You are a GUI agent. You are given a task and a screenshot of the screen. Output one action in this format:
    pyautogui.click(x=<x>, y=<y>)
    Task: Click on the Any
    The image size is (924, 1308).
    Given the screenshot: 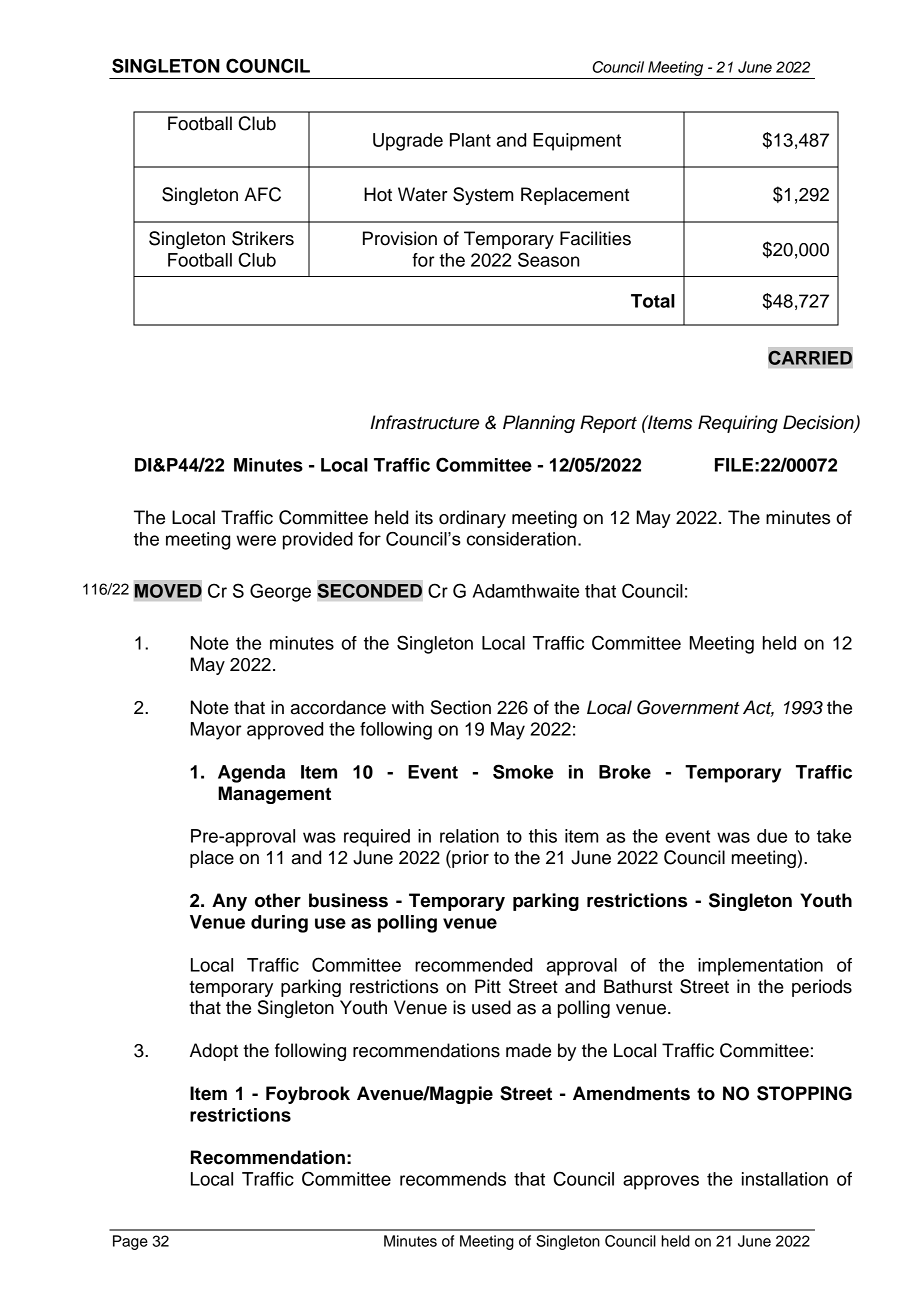 What is the action you would take?
    pyautogui.click(x=229, y=902)
